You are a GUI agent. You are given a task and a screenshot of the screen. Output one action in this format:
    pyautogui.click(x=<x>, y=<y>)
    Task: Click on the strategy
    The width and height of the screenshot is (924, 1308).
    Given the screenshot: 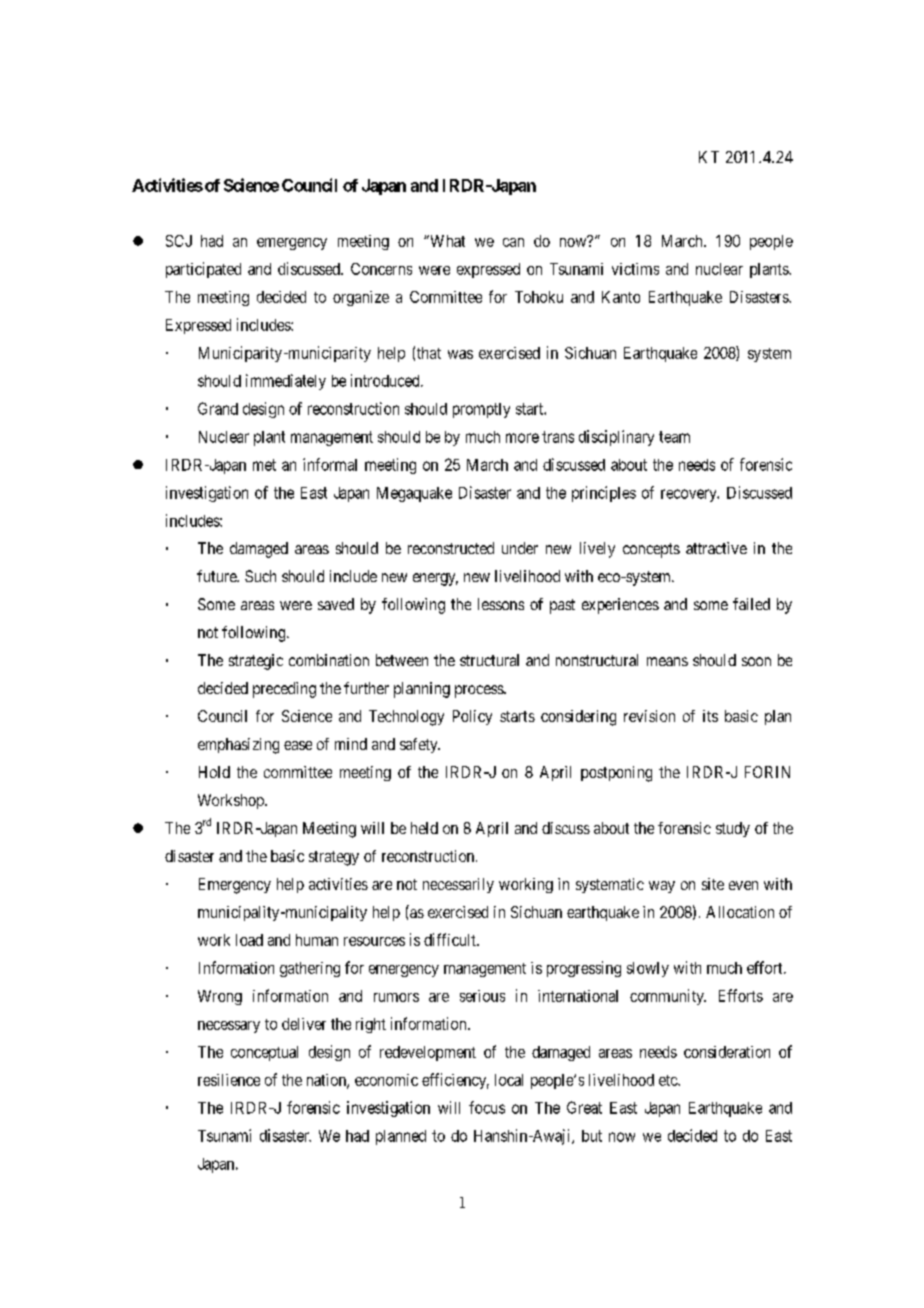 What is the action you would take?
    pyautogui.click(x=334, y=858)
